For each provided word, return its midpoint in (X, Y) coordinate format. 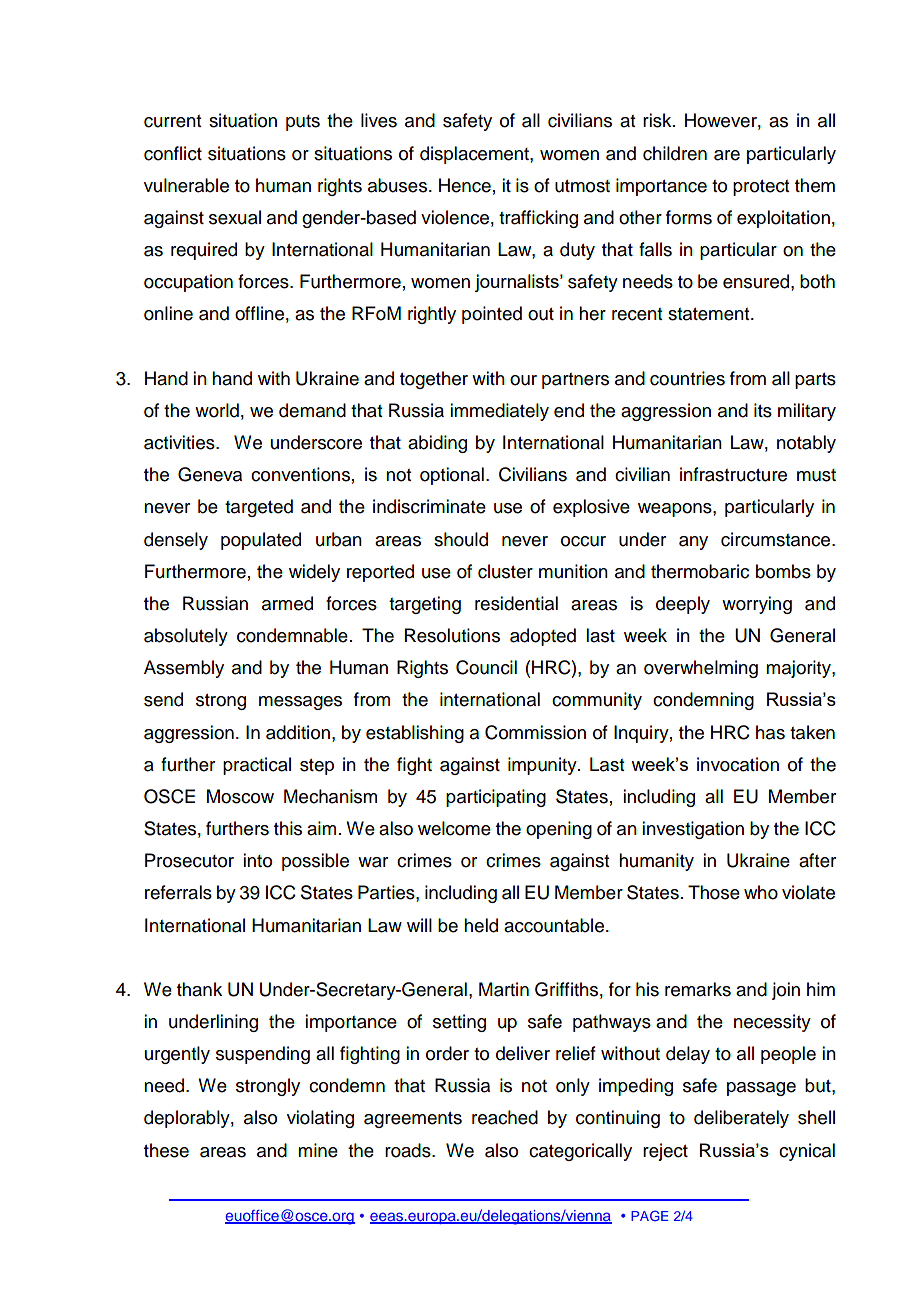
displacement (475, 155)
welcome (454, 828)
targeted (259, 508)
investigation (693, 830)
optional (452, 476)
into (257, 860)
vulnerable (186, 185)
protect (761, 188)
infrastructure (733, 474)
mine (318, 1150)
